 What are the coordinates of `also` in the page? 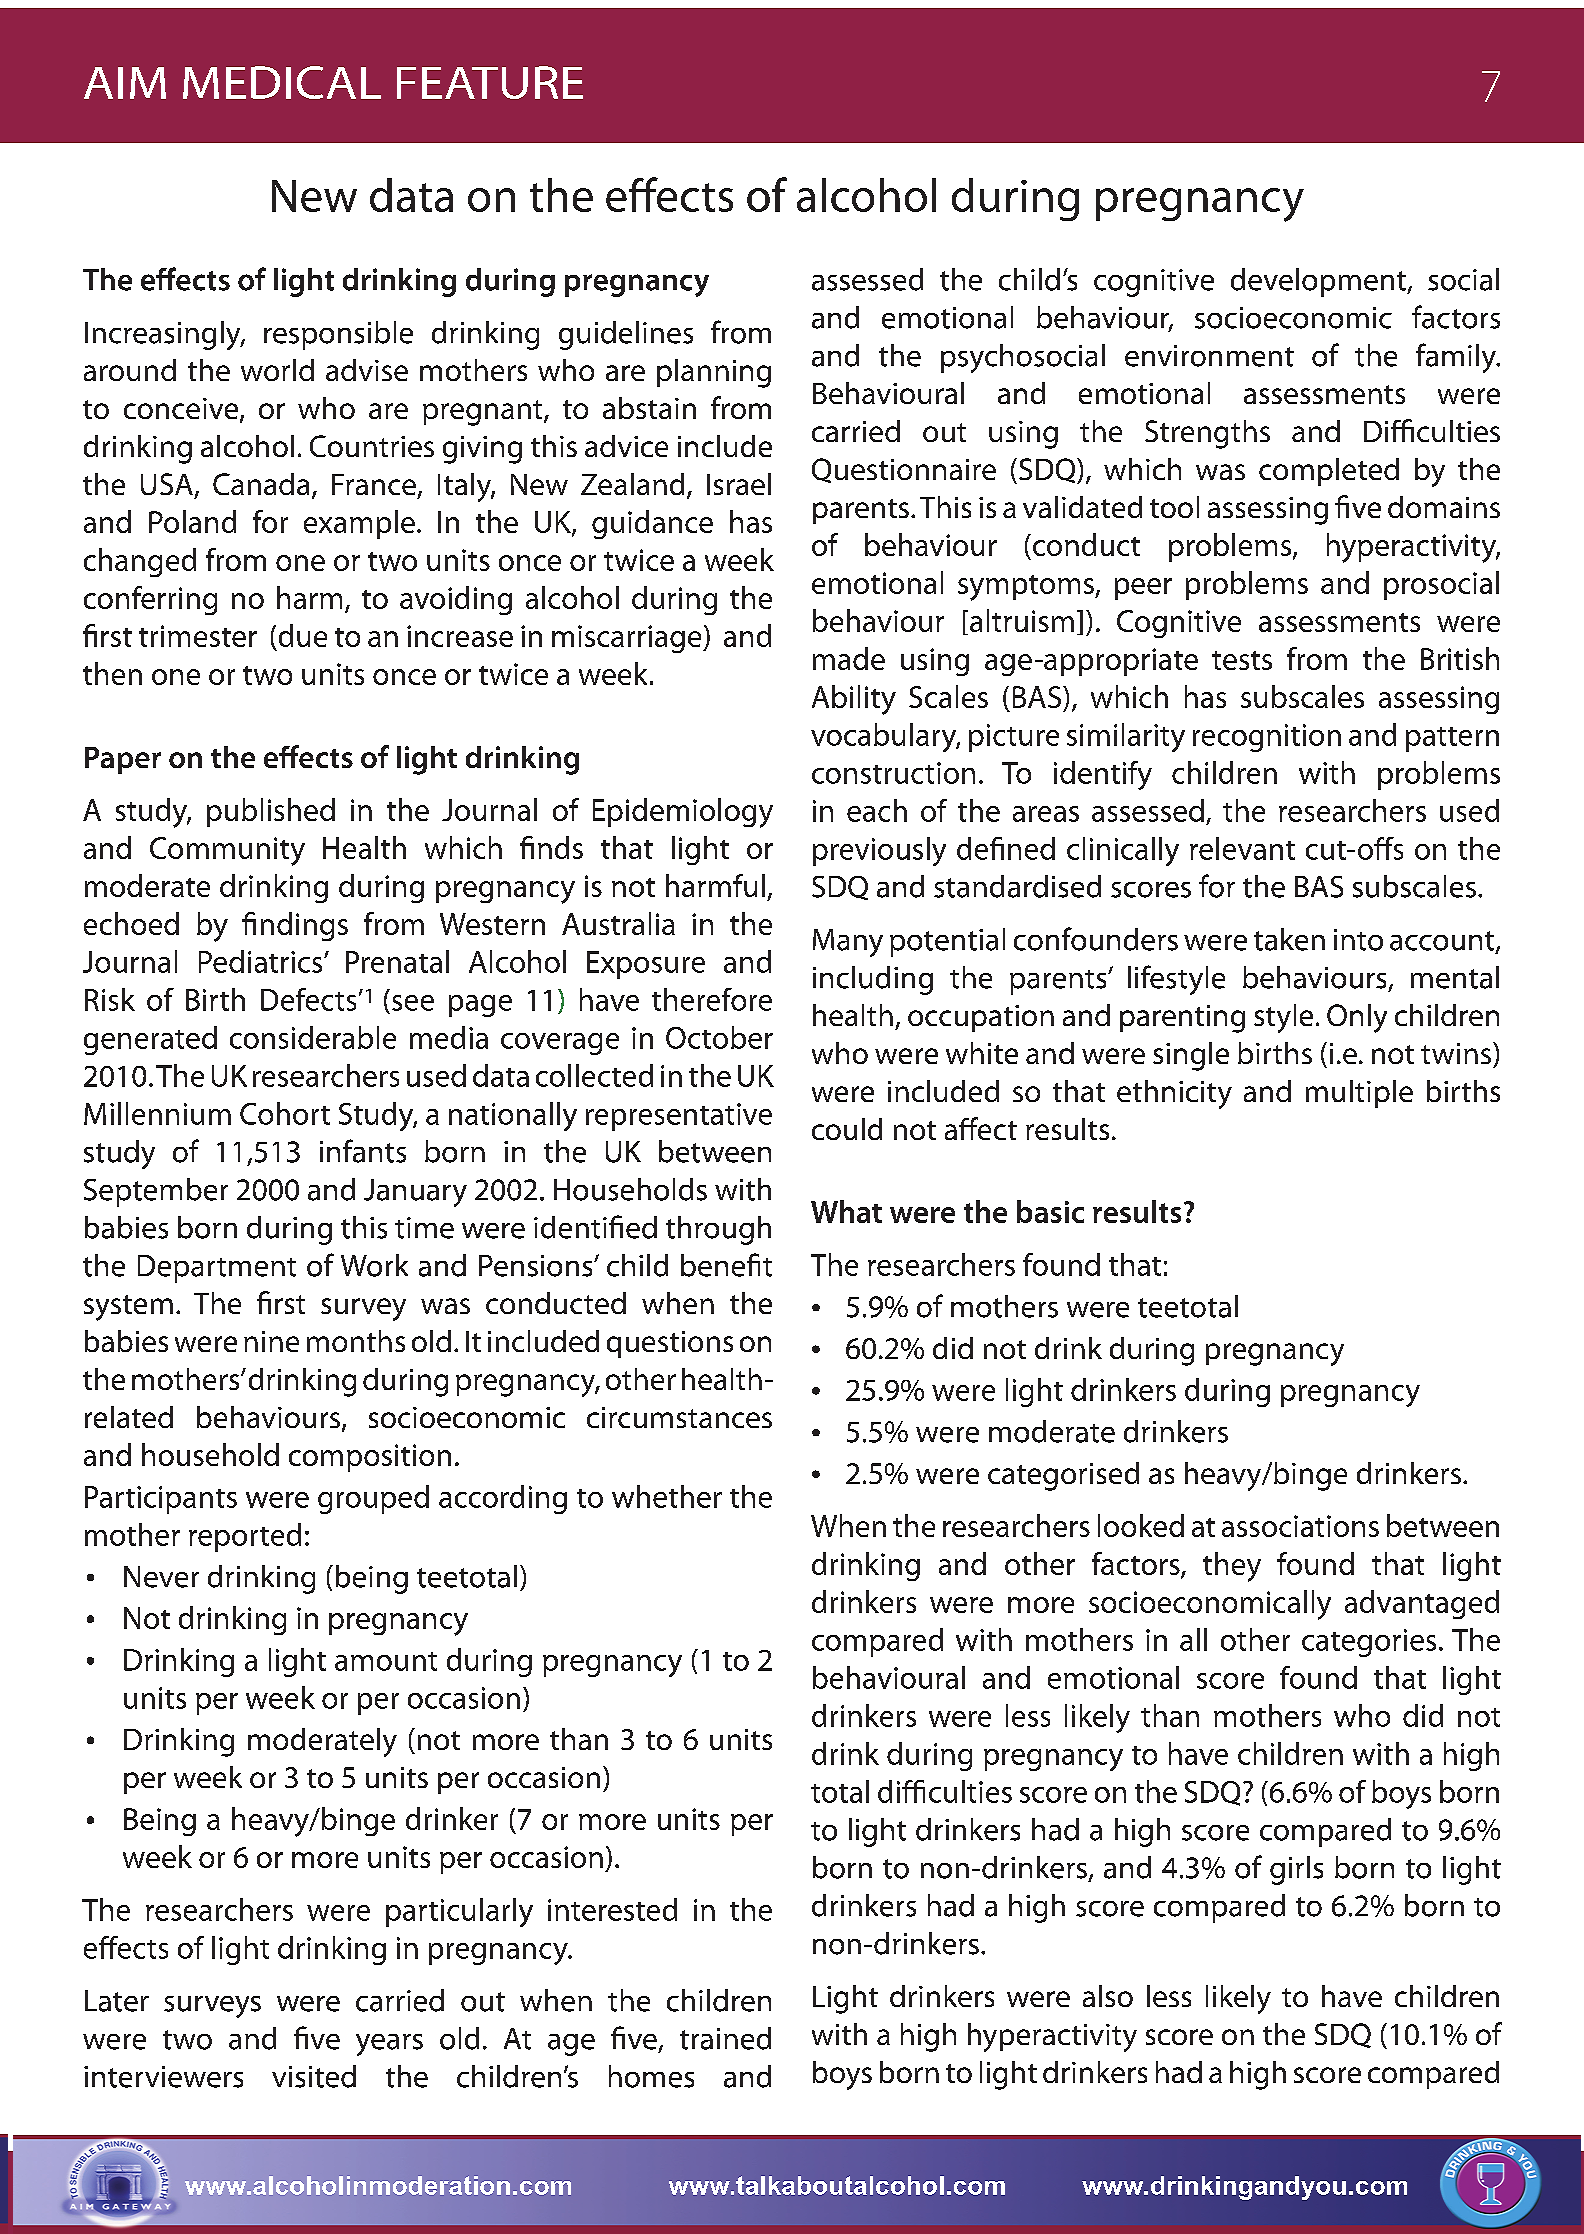 It's located at (1108, 1996).
